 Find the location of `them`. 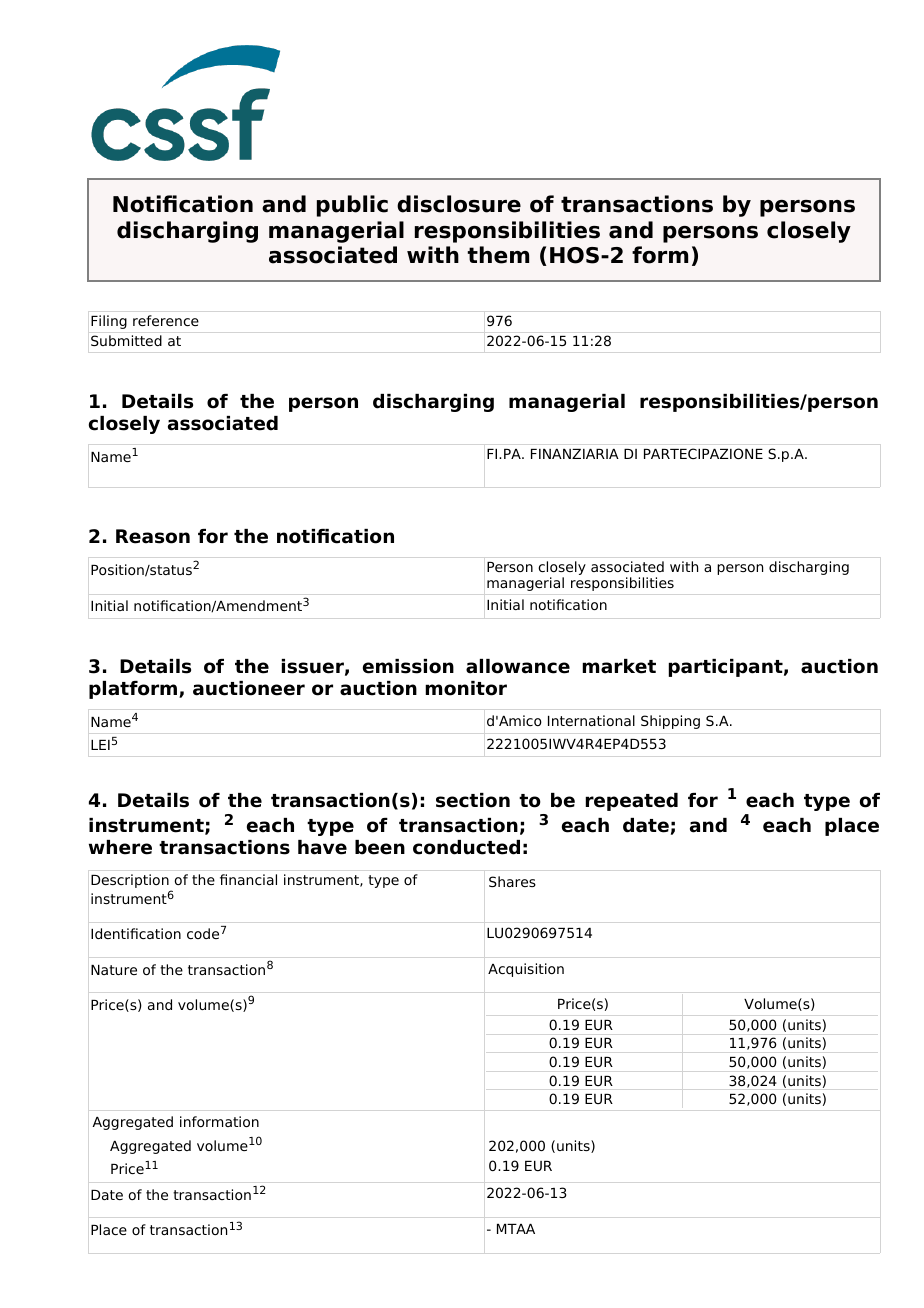

them is located at coordinates (498, 255).
